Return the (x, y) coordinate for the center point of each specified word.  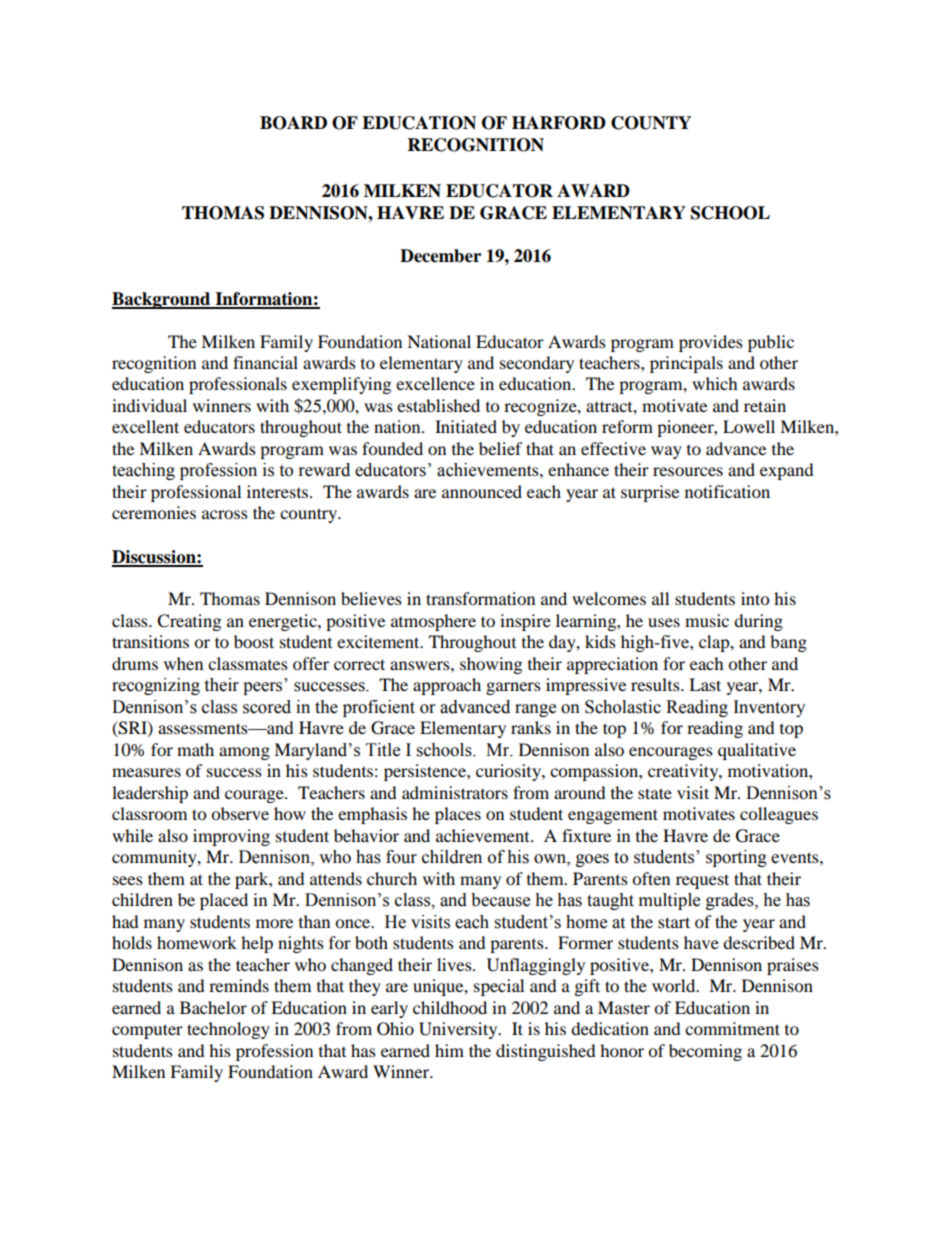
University (459, 1030)
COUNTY (651, 123)
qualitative (757, 751)
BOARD (293, 123)
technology (228, 1030)
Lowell (749, 426)
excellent (145, 426)
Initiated (466, 426)
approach (447, 686)
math (195, 749)
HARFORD (559, 123)
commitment (732, 1028)
